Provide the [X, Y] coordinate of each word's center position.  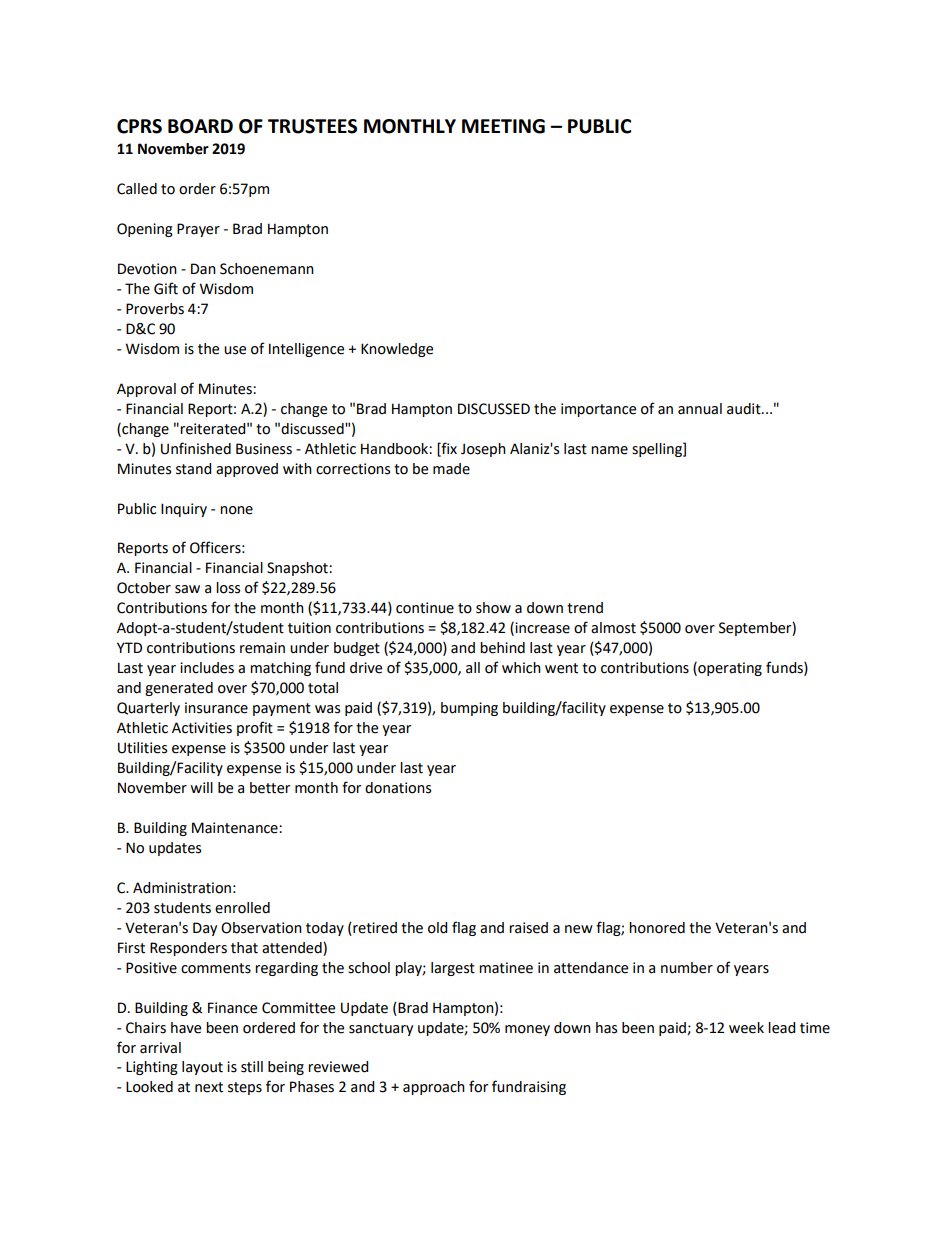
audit [745, 409]
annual [700, 409]
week [746, 1028]
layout [202, 1068]
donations [398, 788]
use [235, 350]
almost [613, 628]
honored [657, 928]
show [493, 608]
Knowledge [397, 350]
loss [228, 588]
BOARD [200, 126]
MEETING [503, 126]
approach [434, 1088]
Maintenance [236, 828]
